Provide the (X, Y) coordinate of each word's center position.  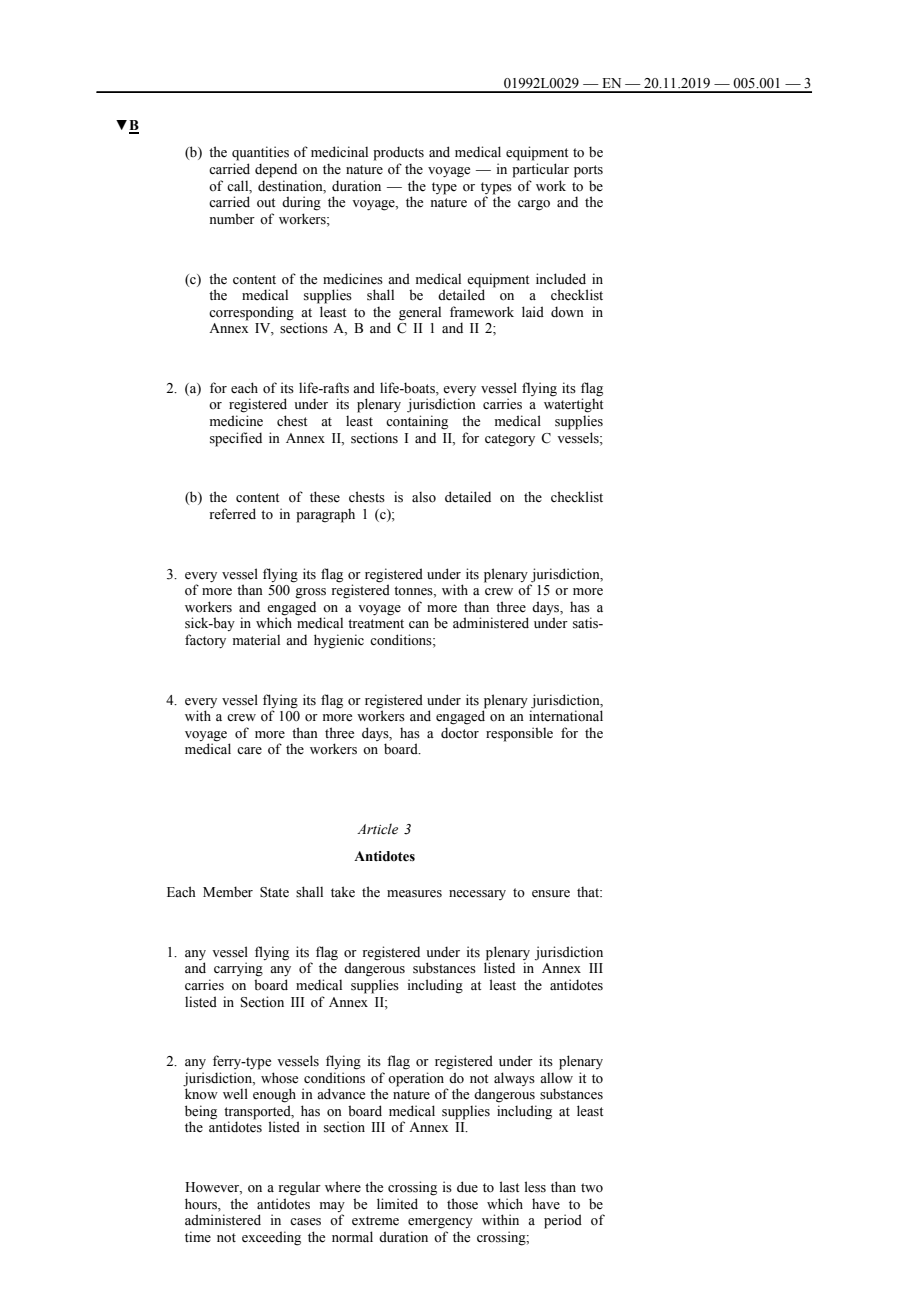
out (266, 203)
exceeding (271, 1238)
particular (540, 170)
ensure (551, 894)
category (510, 440)
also (424, 497)
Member (228, 892)
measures (414, 894)
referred (232, 514)
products (398, 153)
